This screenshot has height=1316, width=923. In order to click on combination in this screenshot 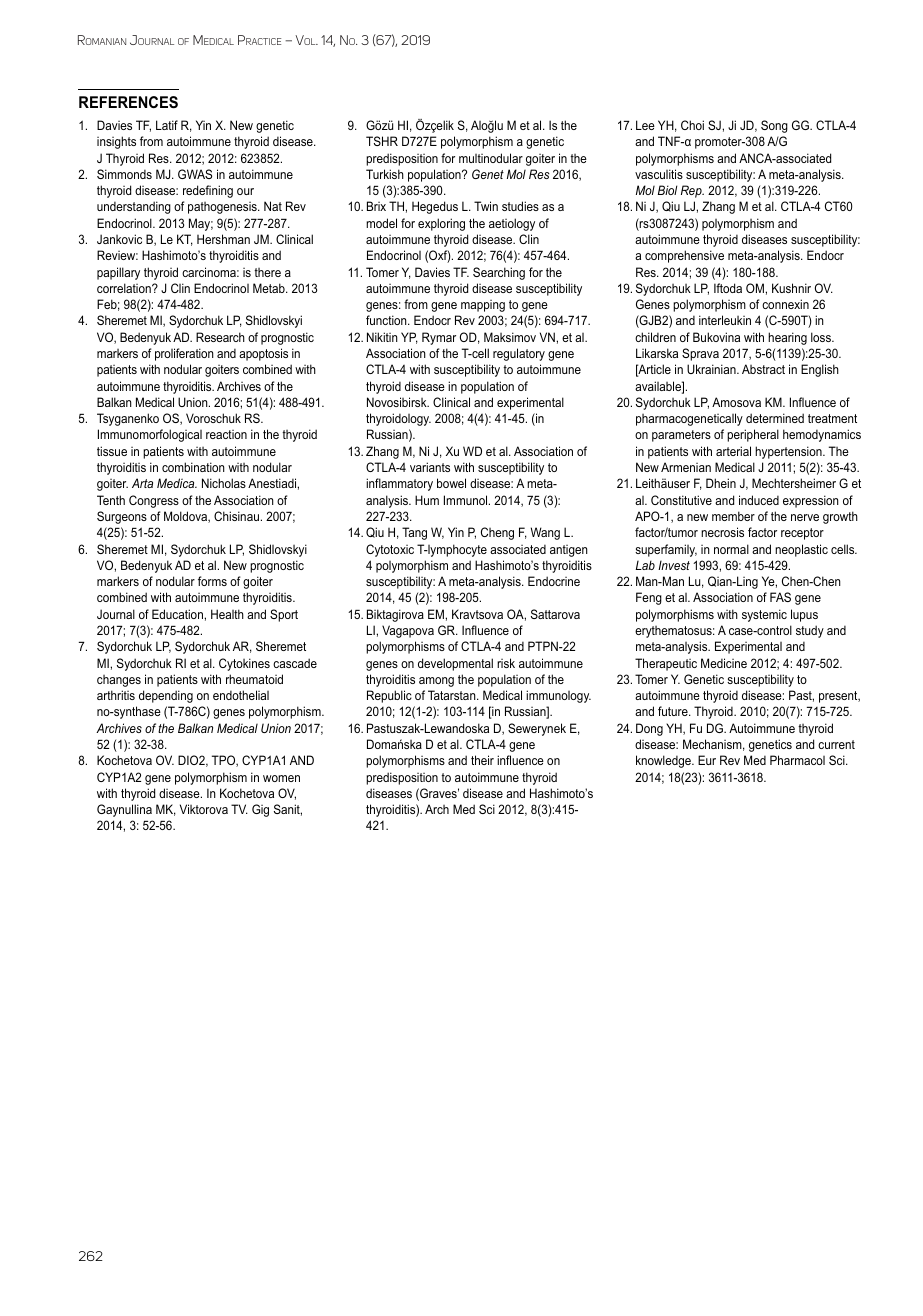, I will do `click(193, 467)`.
